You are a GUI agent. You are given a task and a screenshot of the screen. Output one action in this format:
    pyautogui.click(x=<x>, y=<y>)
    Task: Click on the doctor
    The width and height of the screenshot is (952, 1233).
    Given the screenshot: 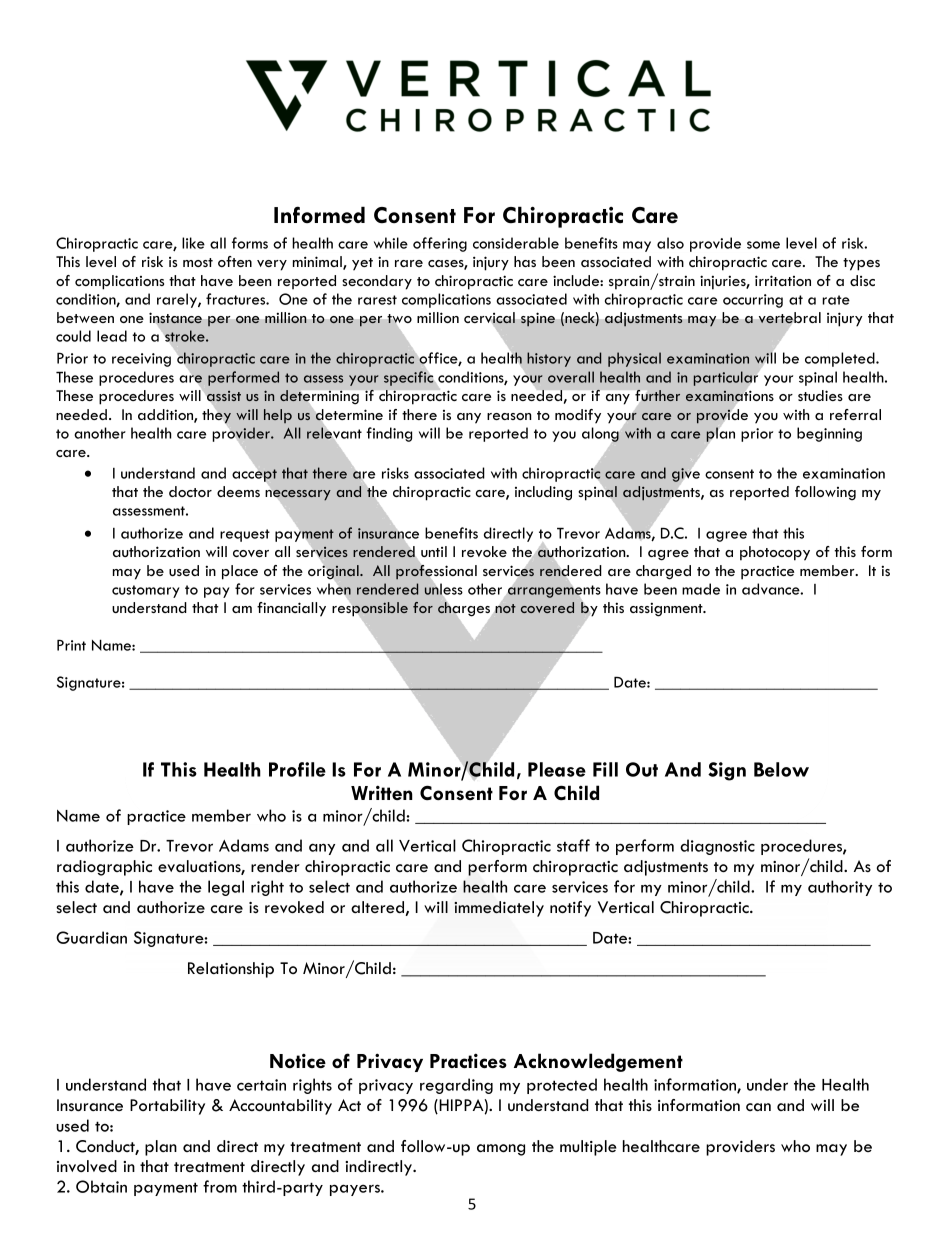 What is the action you would take?
    pyautogui.click(x=190, y=491)
